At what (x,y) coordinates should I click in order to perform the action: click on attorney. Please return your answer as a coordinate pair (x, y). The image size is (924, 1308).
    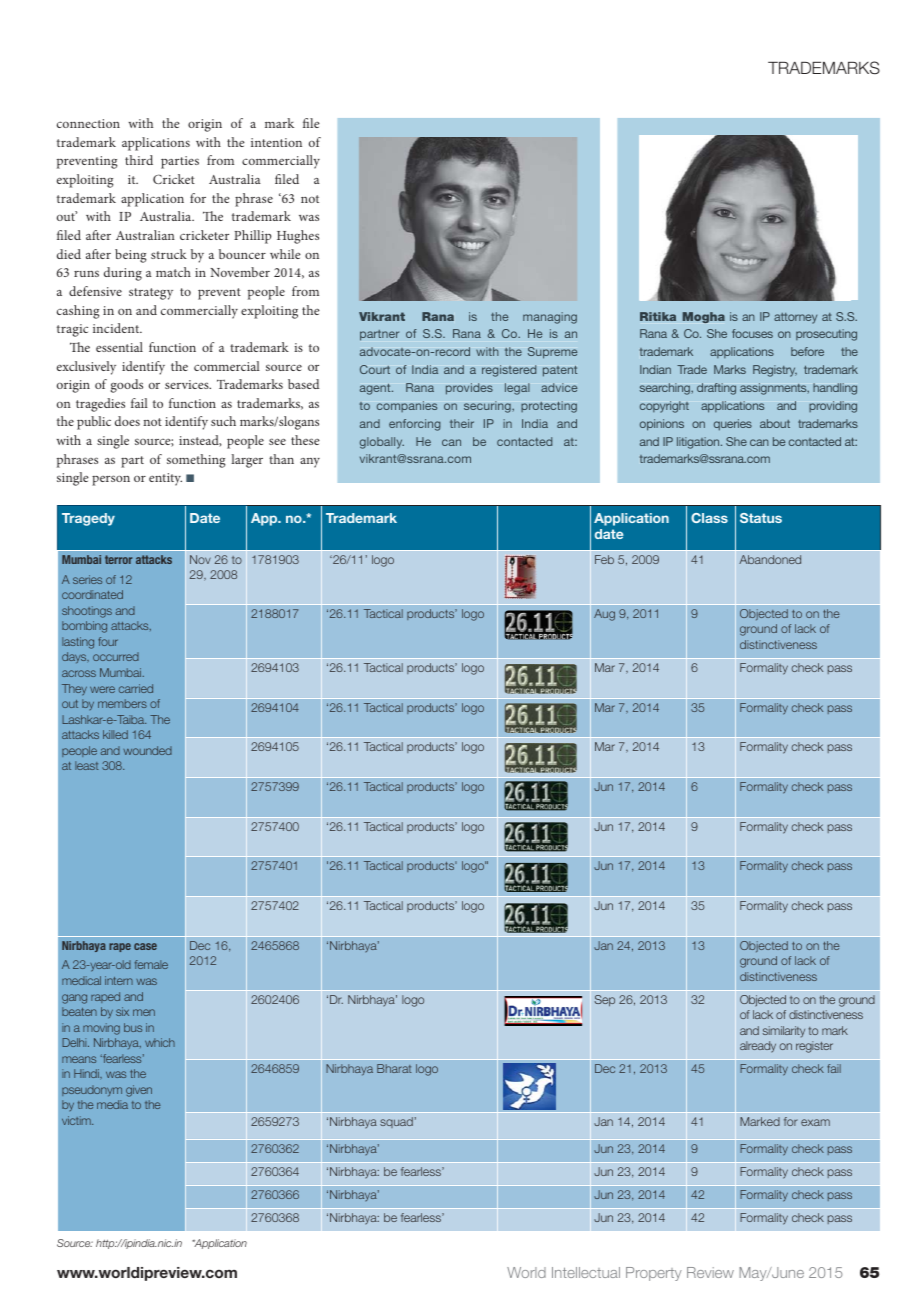
    Looking at the image, I should click on (795, 318).
